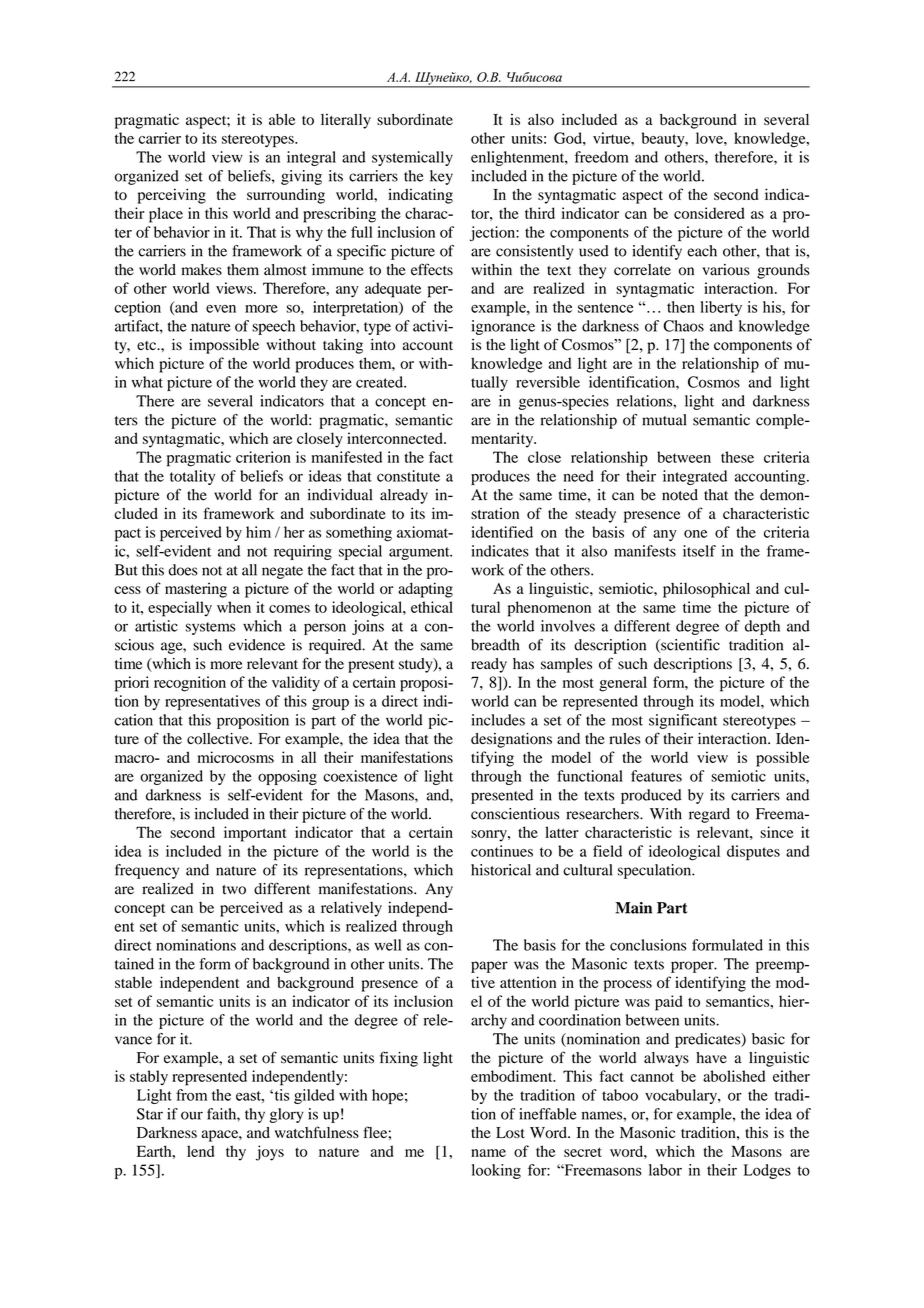 The image size is (924, 1308). Describe the element at coordinates (441, 177) in the page. I see `key` at that location.
